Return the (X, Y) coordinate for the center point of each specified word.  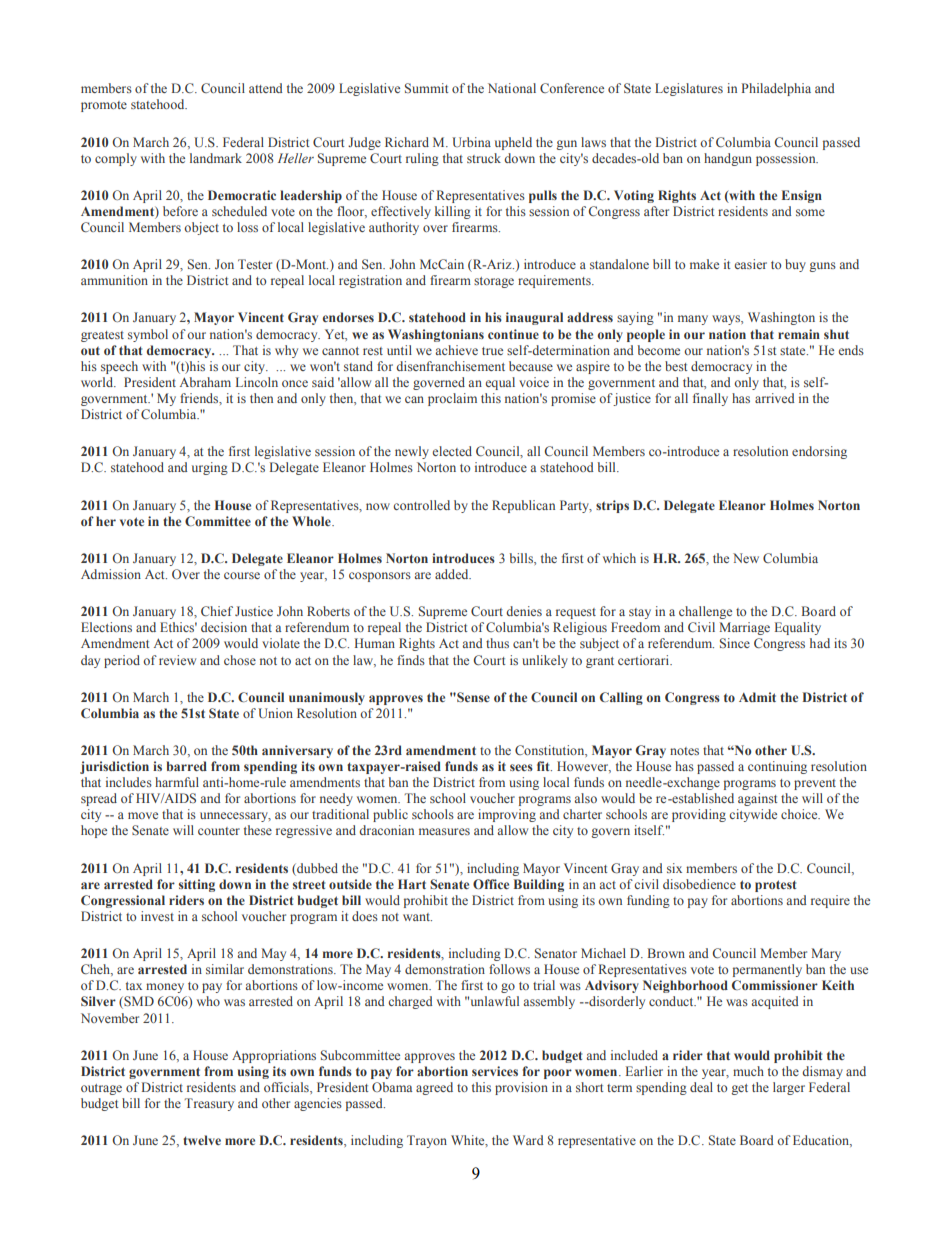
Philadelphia (776, 89)
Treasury (209, 1104)
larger (789, 1088)
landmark (216, 158)
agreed (434, 1088)
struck (484, 158)
